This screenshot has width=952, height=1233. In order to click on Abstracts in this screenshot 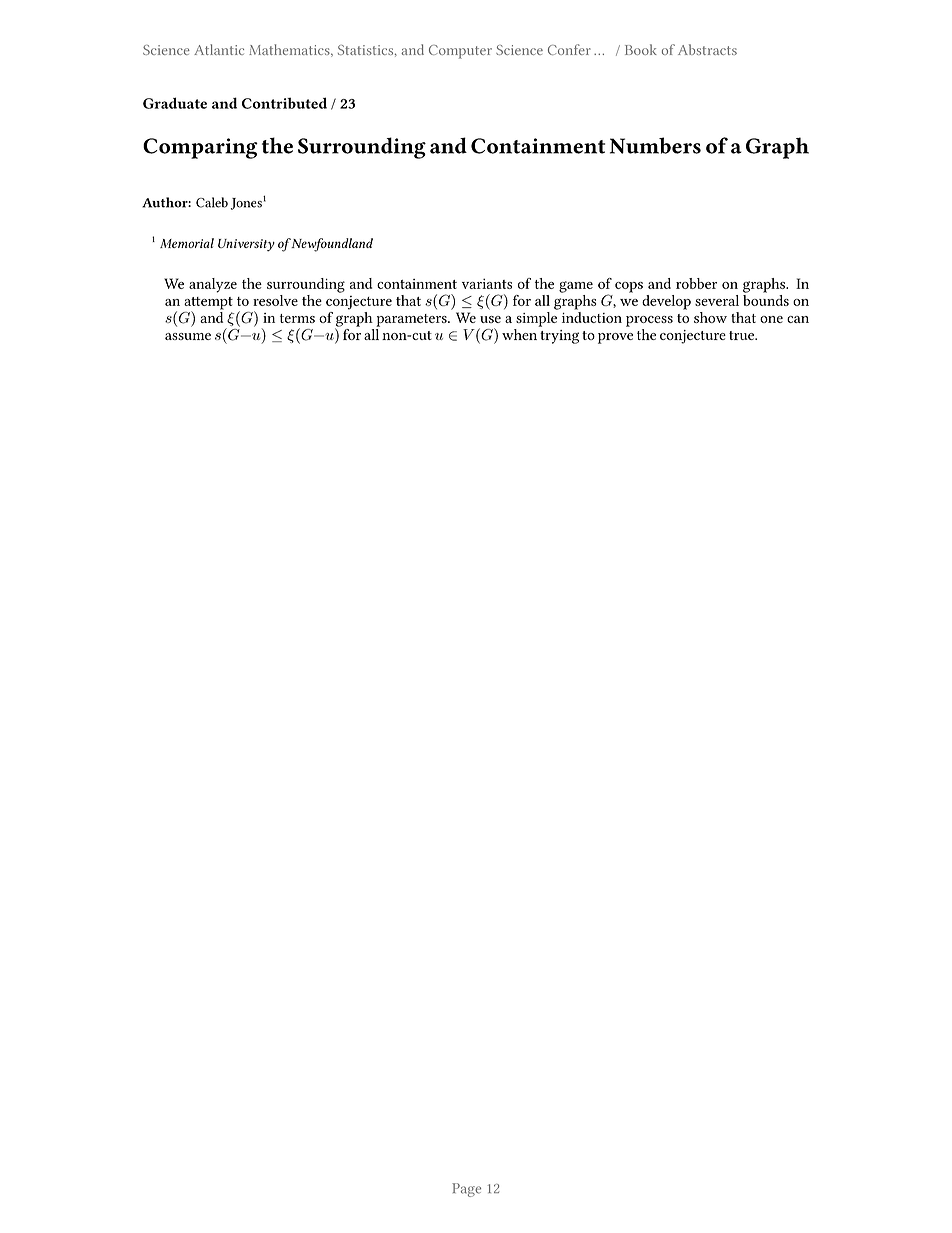, I will do `click(707, 49)`.
